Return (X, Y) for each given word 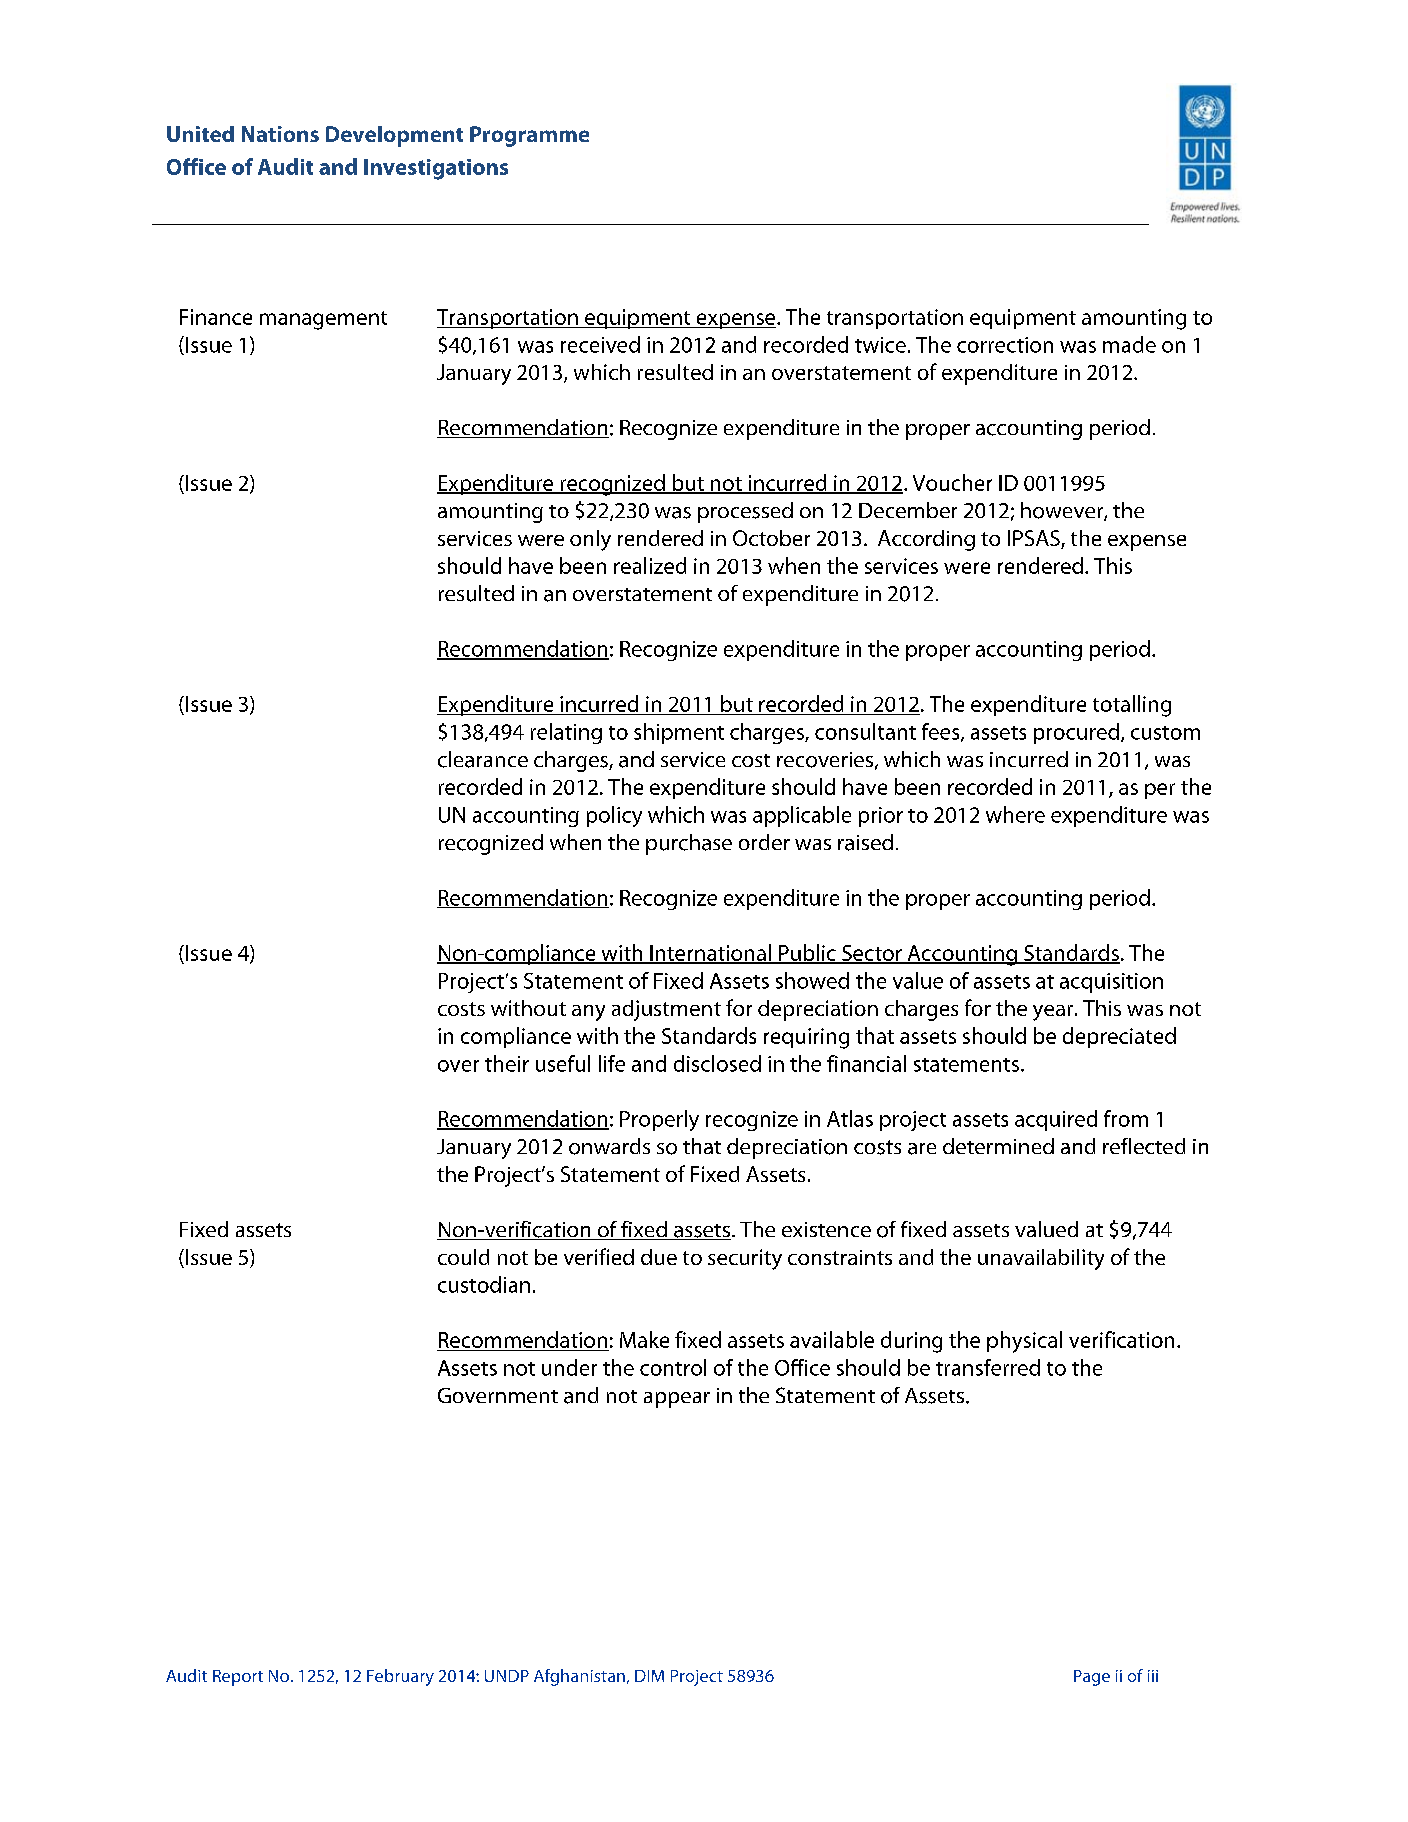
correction (1005, 345)
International (710, 953)
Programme (529, 136)
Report (238, 1678)
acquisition (1111, 983)
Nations (280, 134)
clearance (483, 759)
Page (1092, 1678)
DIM (649, 1676)
